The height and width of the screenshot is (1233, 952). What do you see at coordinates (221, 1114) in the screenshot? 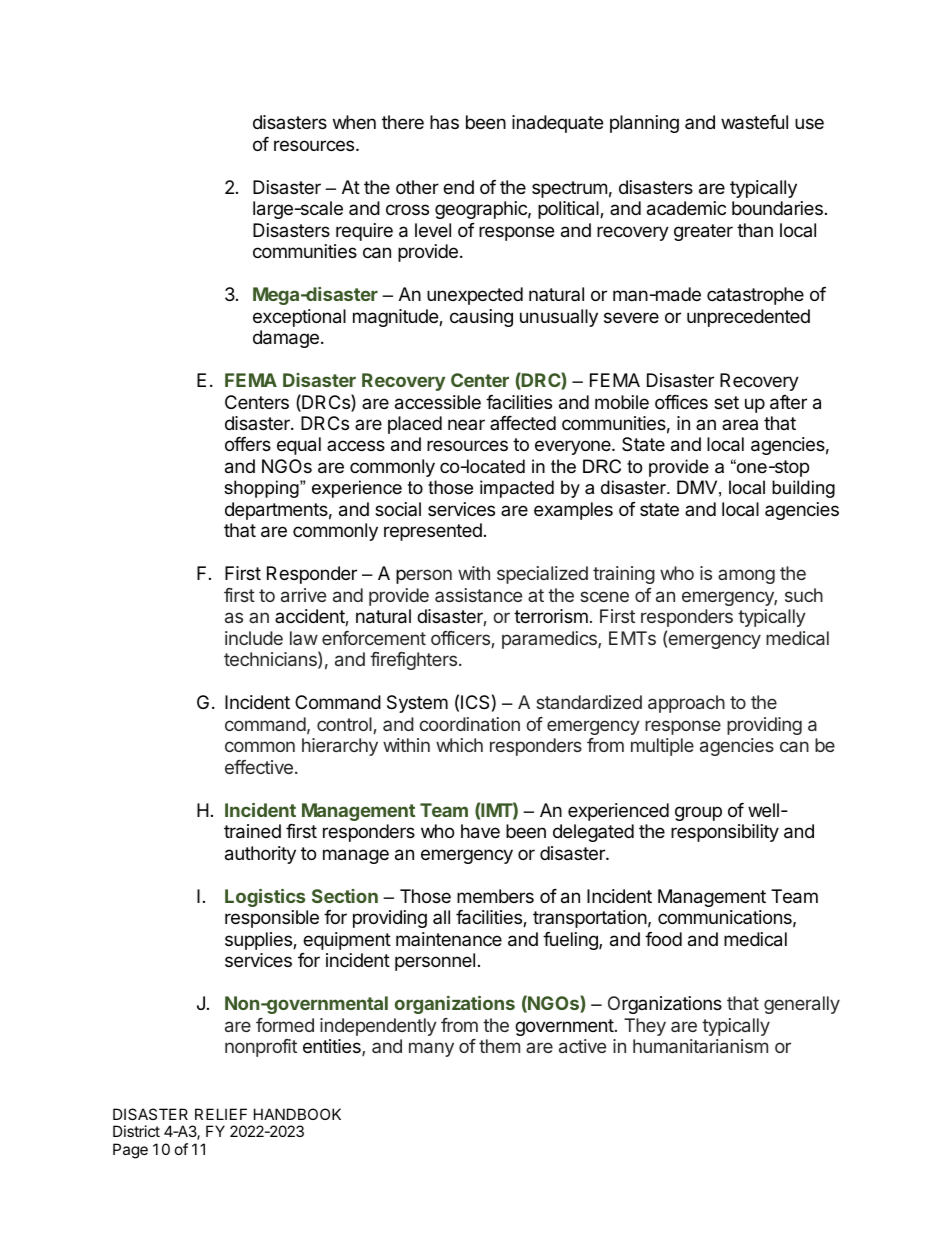
I see `RELIEF` at bounding box center [221, 1114].
